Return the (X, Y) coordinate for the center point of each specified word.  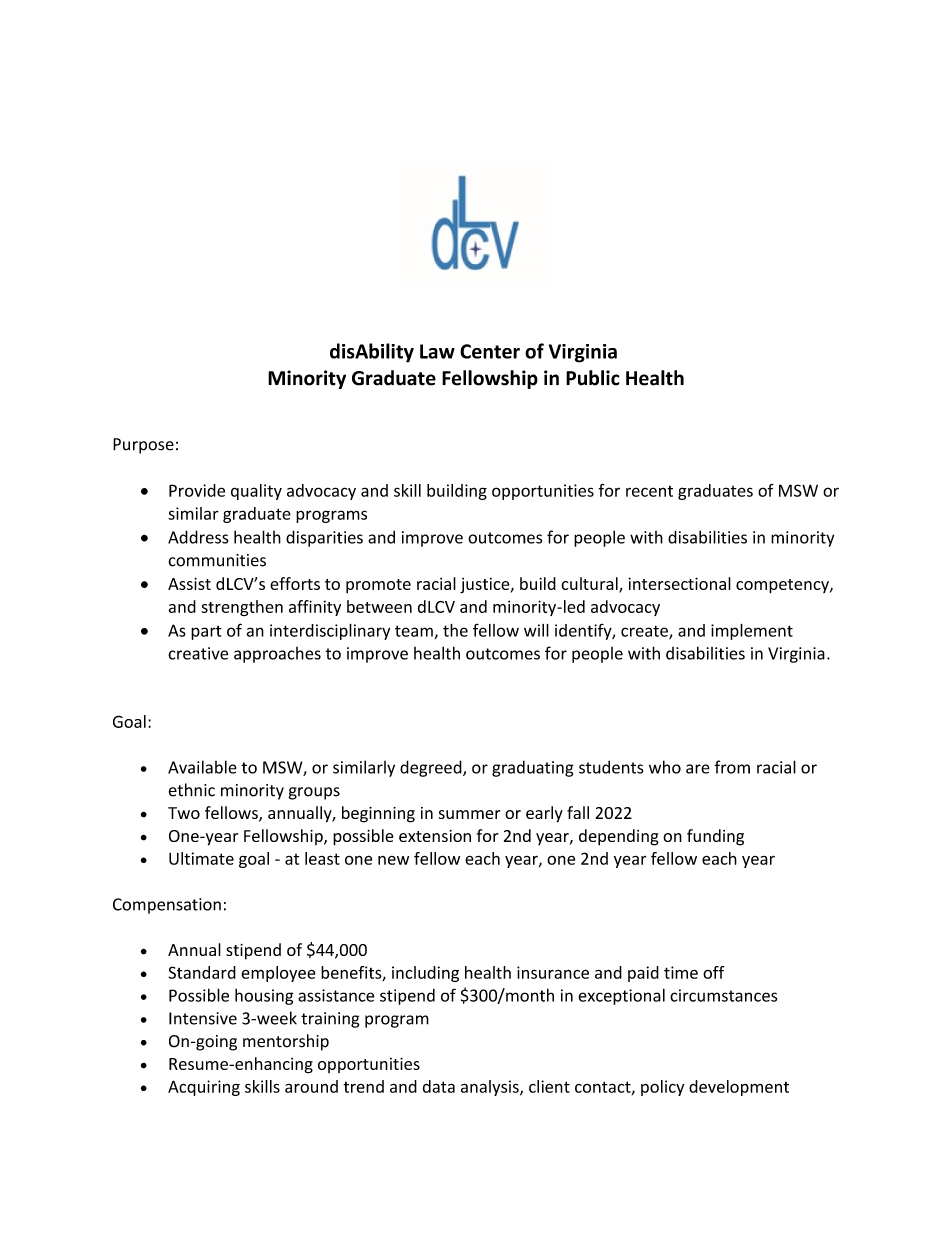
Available (202, 767)
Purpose (143, 446)
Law (437, 351)
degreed (432, 768)
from (732, 767)
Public (593, 378)
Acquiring (204, 1088)
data (439, 1086)
